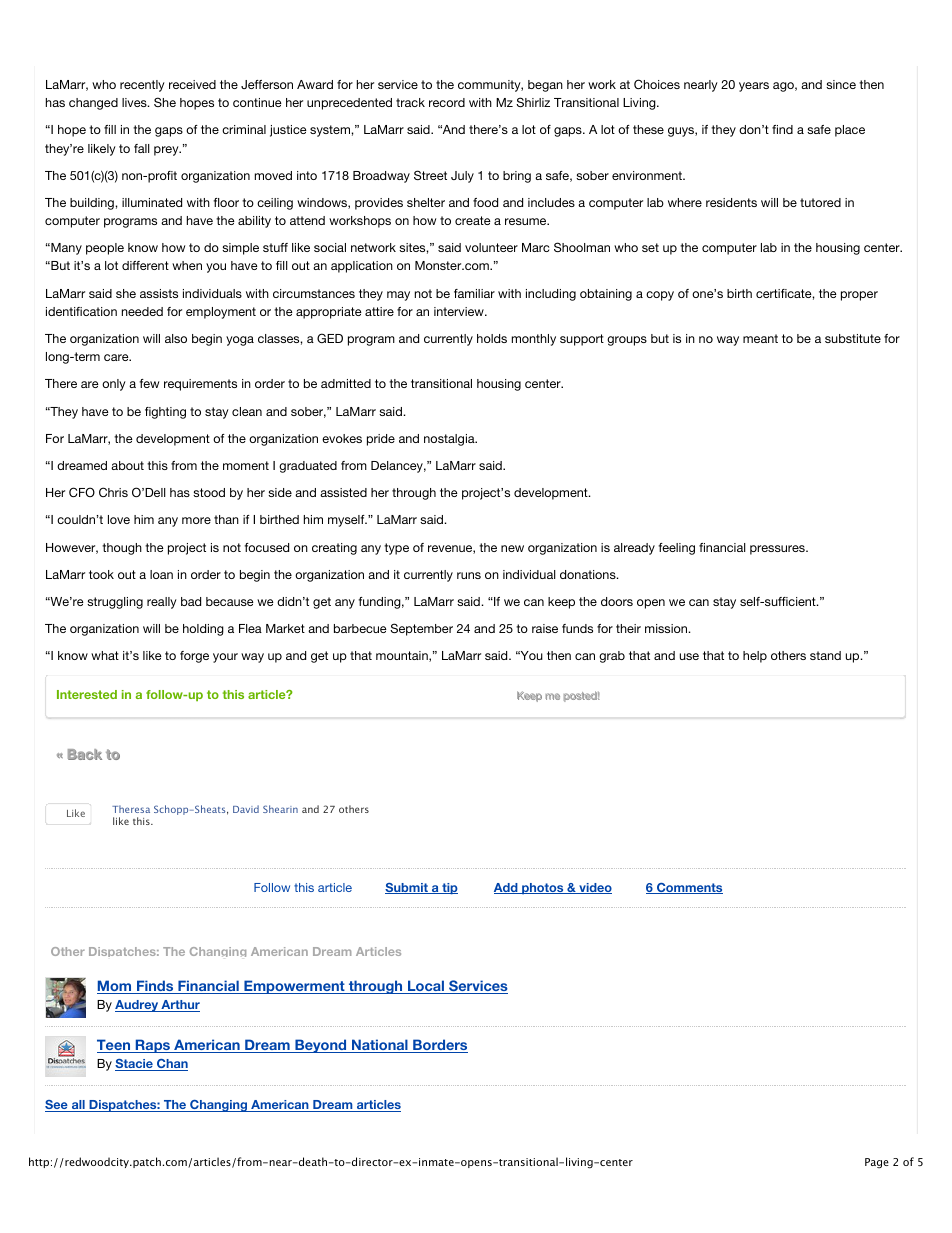 The width and height of the page is (952, 1233). I want to click on years, so click(754, 87).
